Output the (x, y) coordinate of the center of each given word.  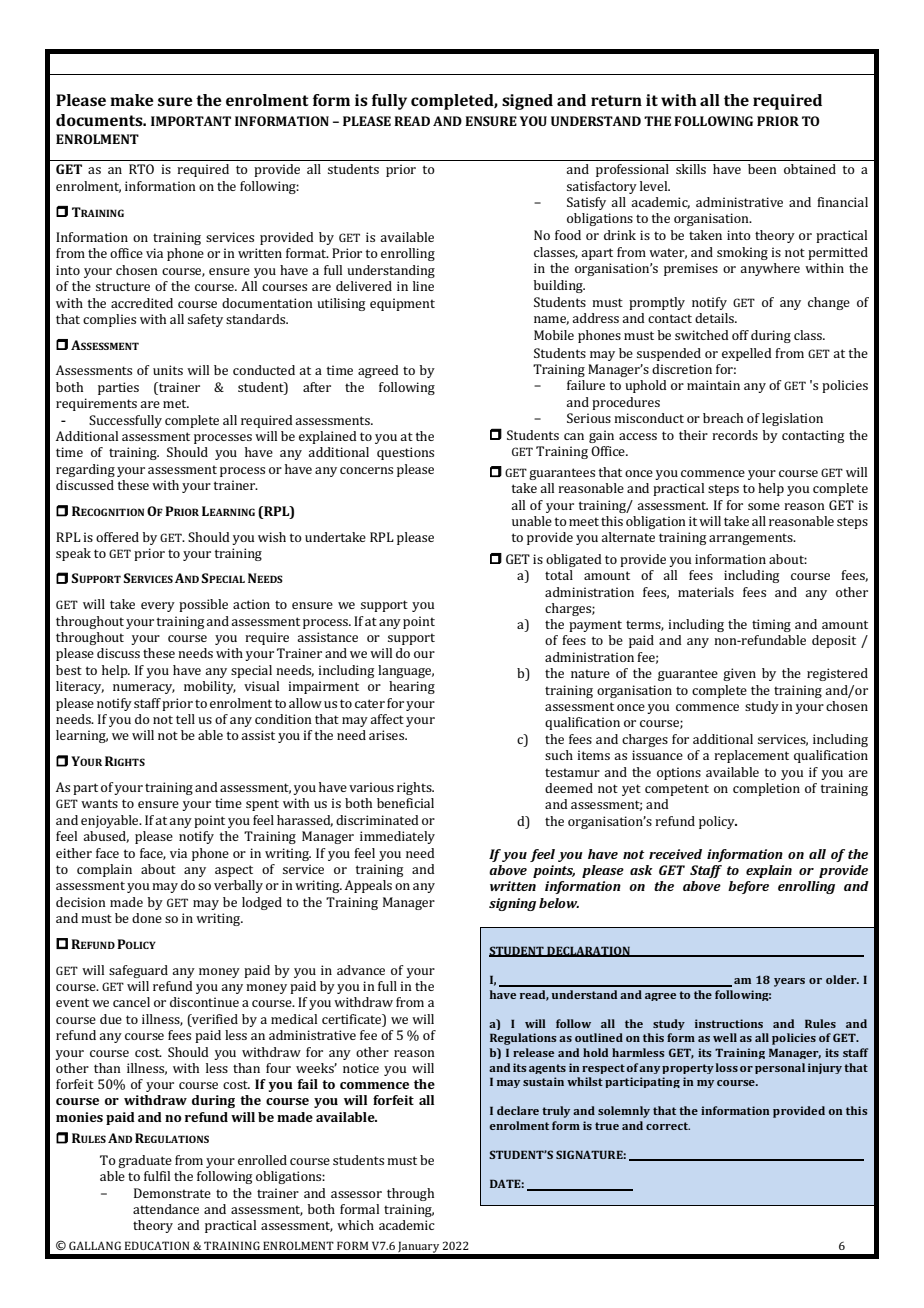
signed (527, 102)
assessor (356, 1194)
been (762, 169)
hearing (412, 687)
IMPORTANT (191, 121)
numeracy (144, 689)
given (739, 674)
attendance (166, 1209)
